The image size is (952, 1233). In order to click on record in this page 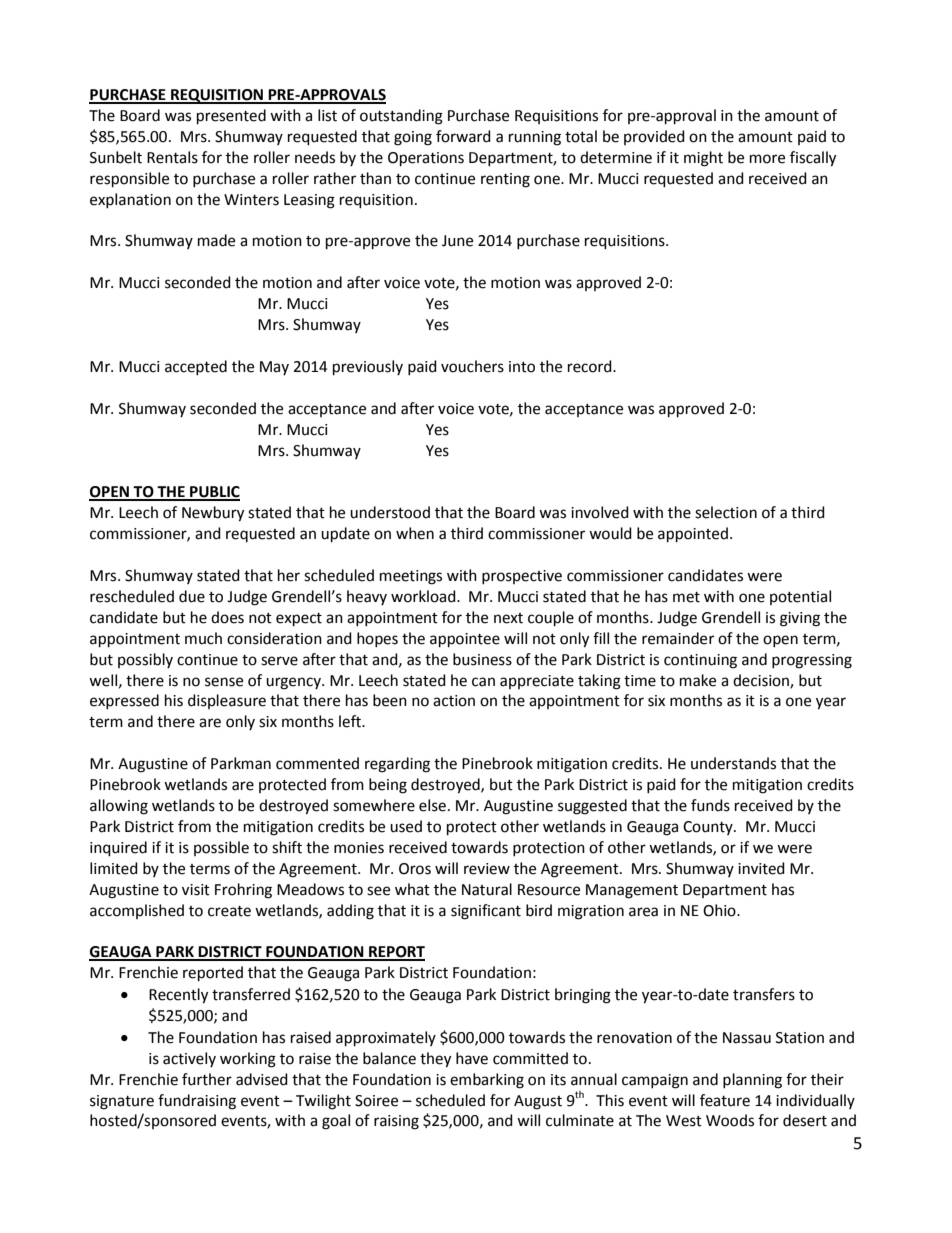, I will do `click(591, 366)`.
